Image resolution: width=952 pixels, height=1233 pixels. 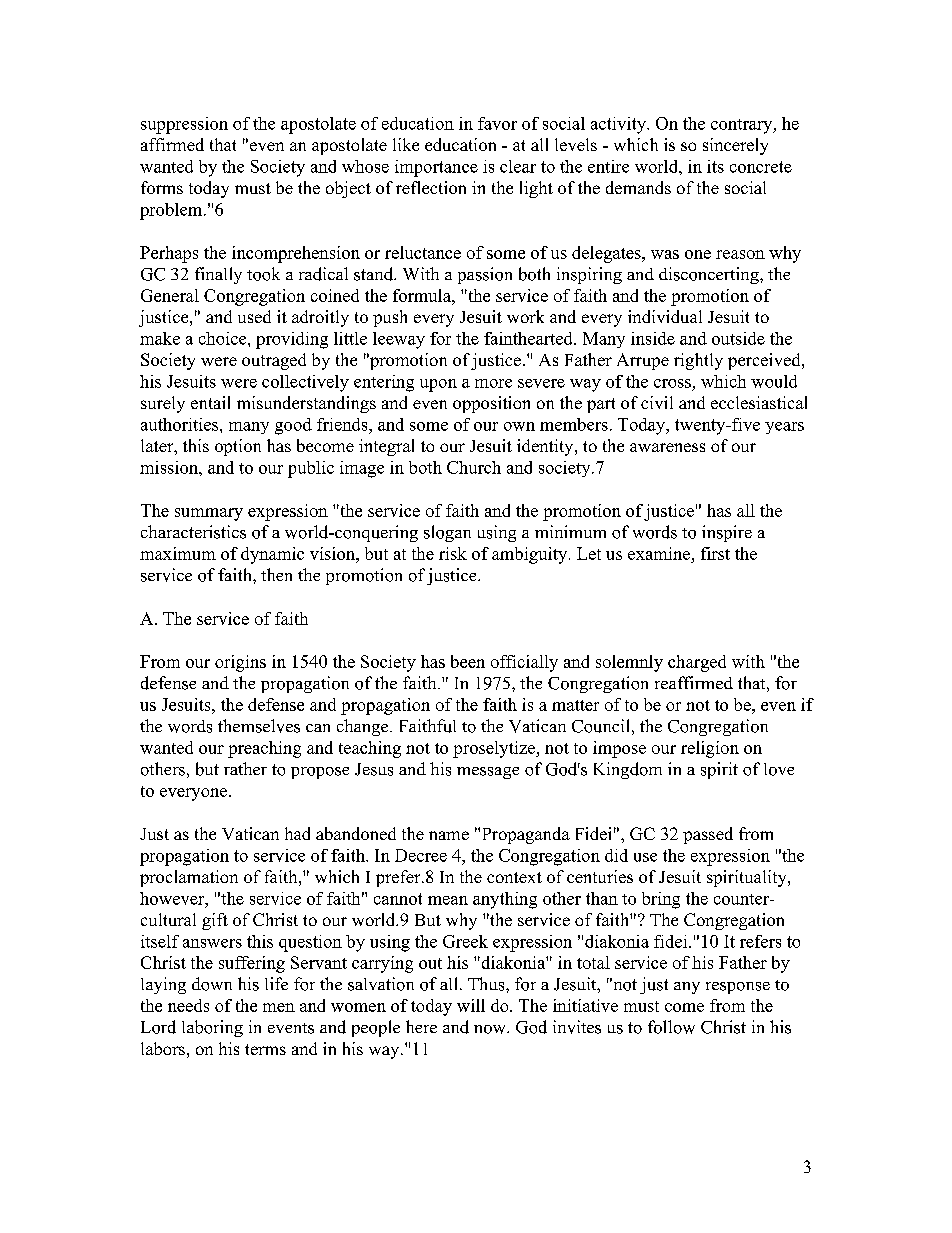 What do you see at coordinates (276, 574) in the image?
I see `then` at bounding box center [276, 574].
